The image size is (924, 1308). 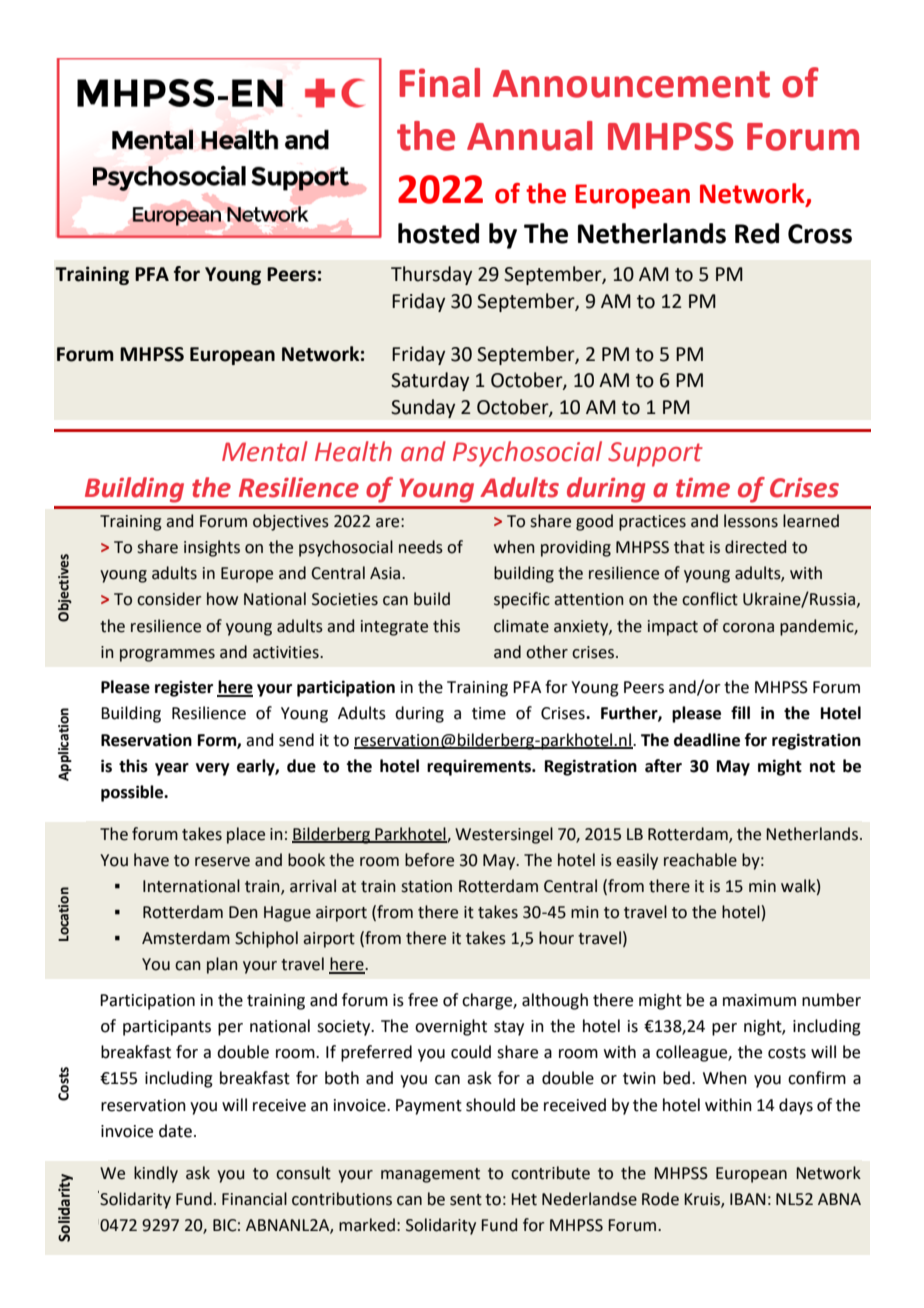 I want to click on place, so click(x=246, y=835).
